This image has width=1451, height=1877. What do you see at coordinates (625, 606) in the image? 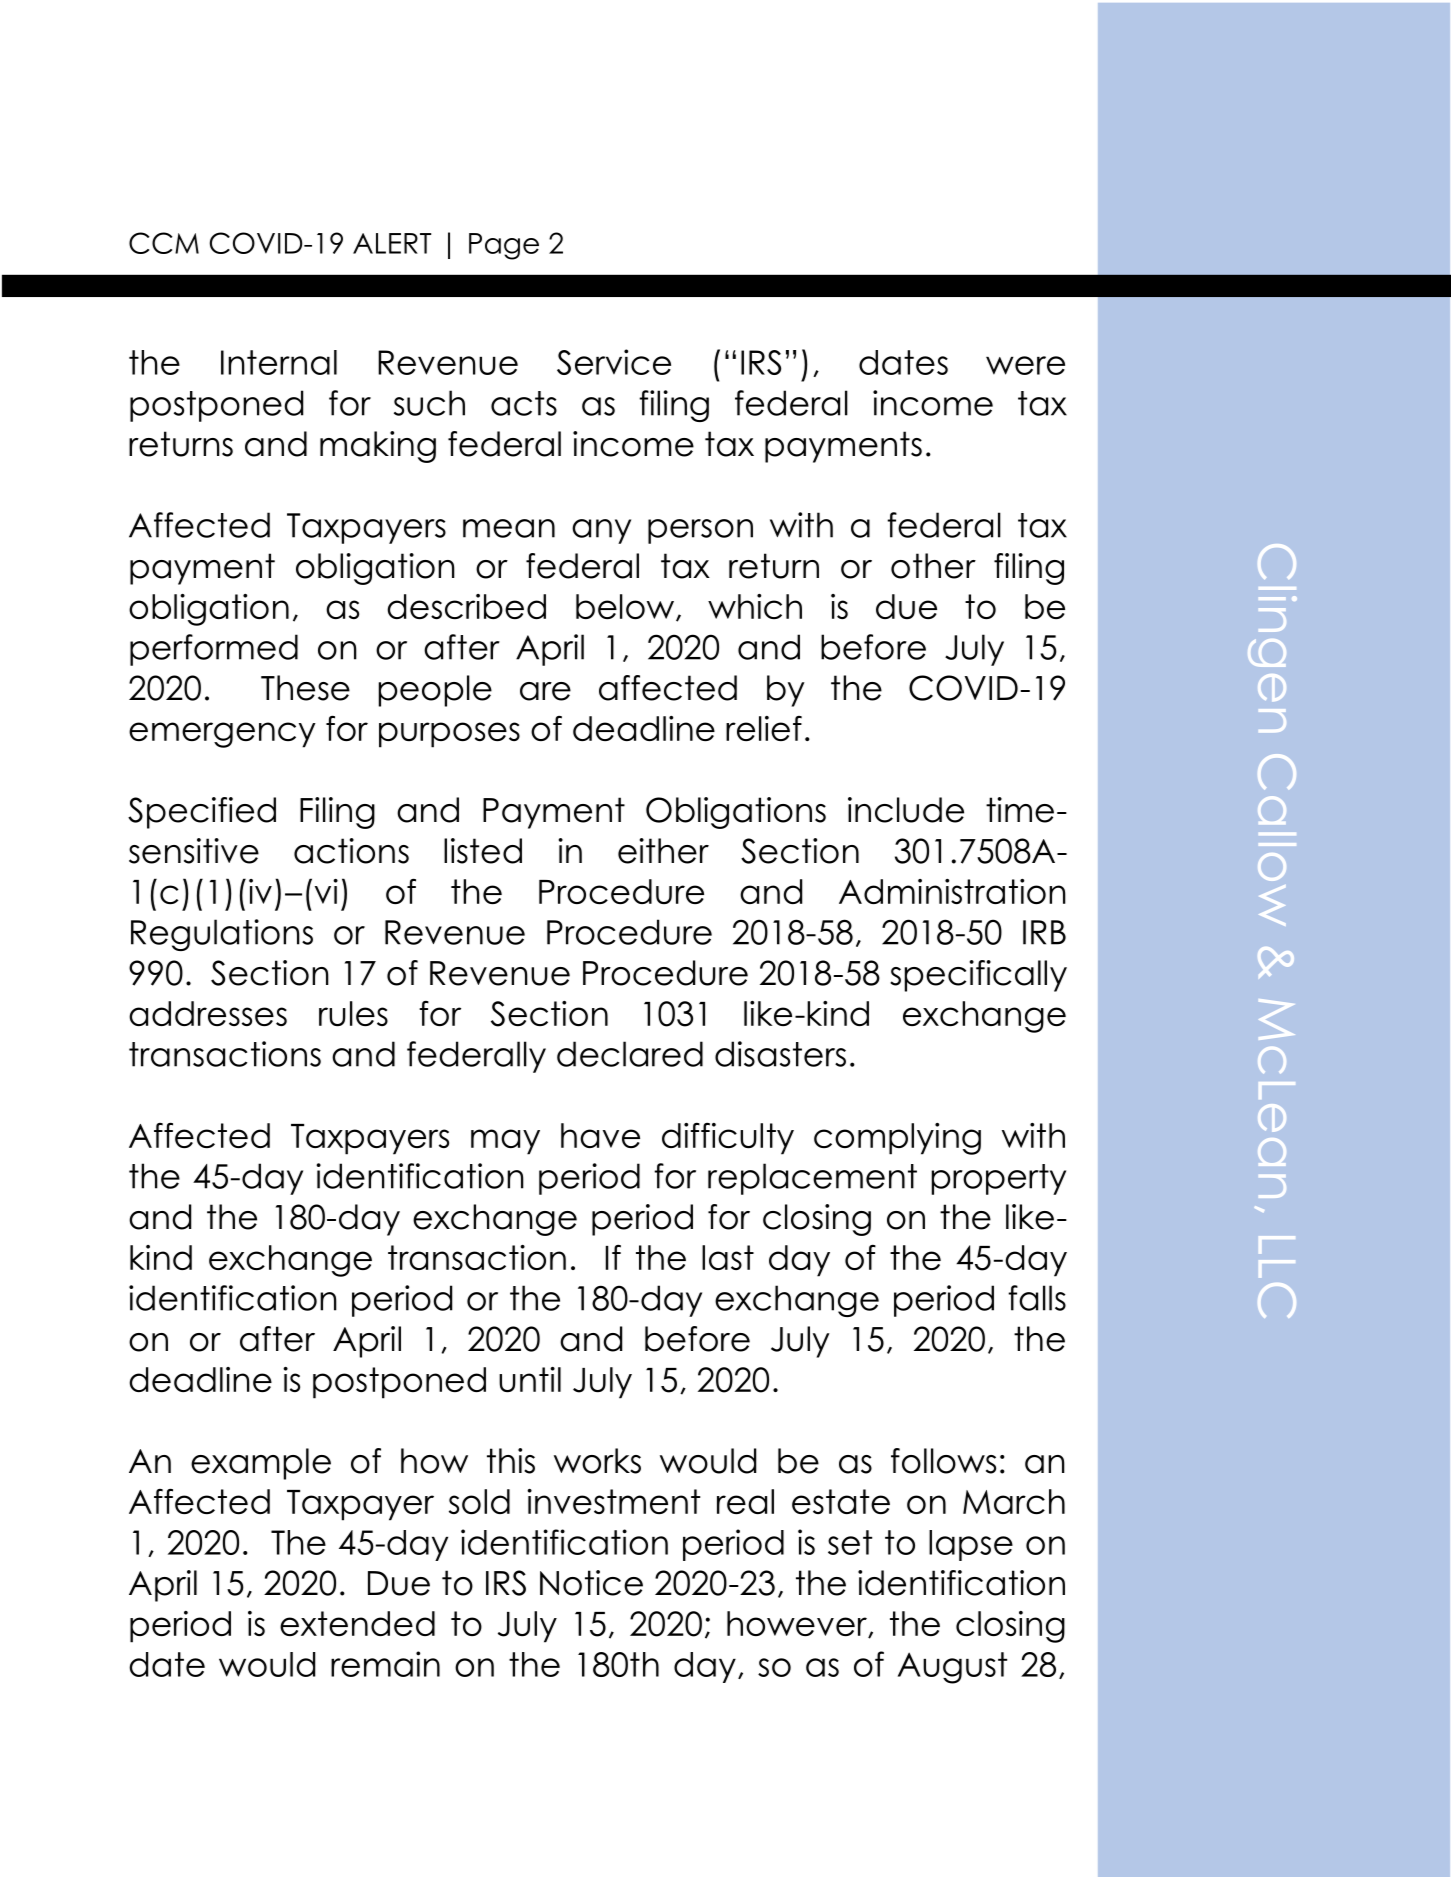
I see `below` at bounding box center [625, 606].
